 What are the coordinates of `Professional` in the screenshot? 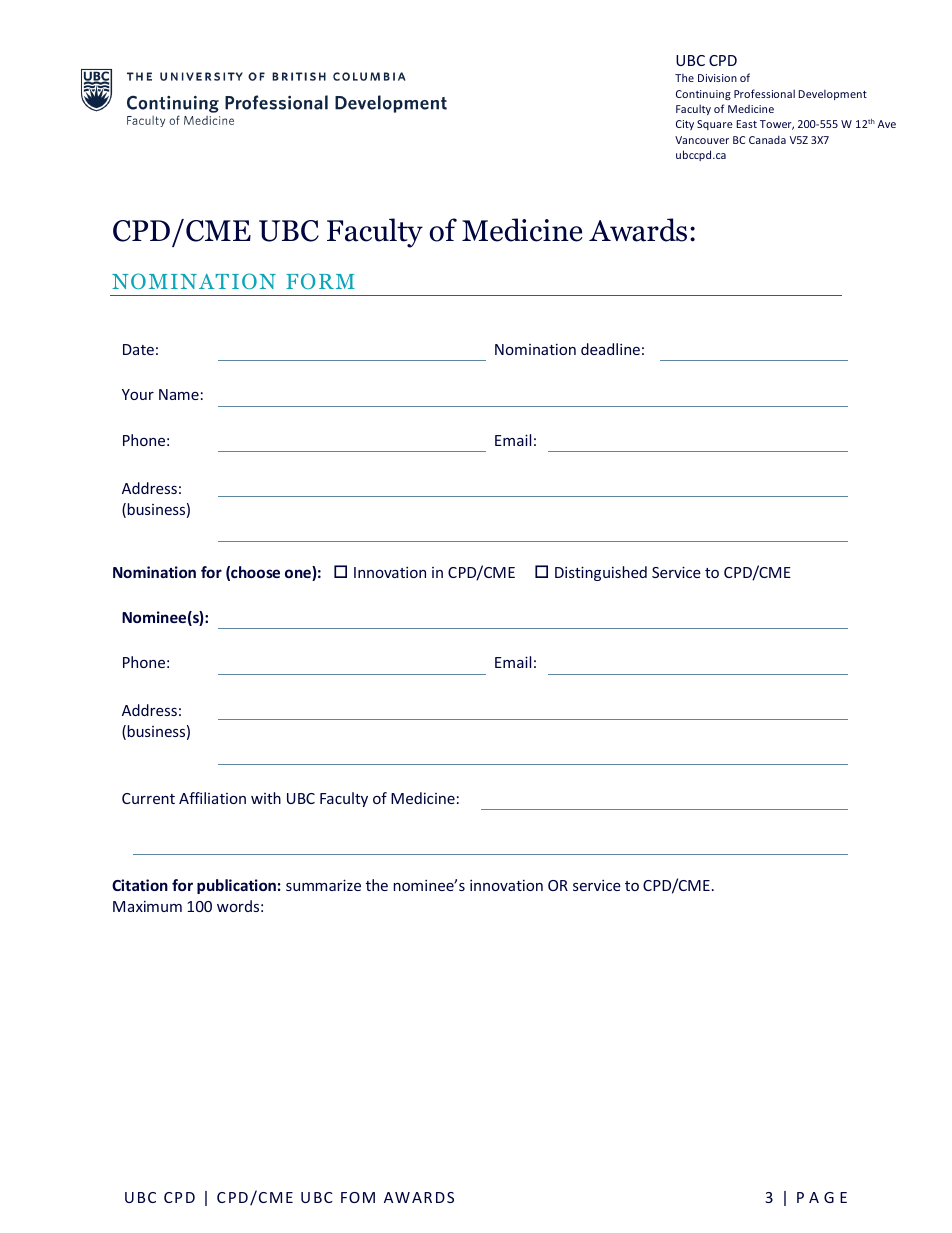 It's located at (764, 93).
